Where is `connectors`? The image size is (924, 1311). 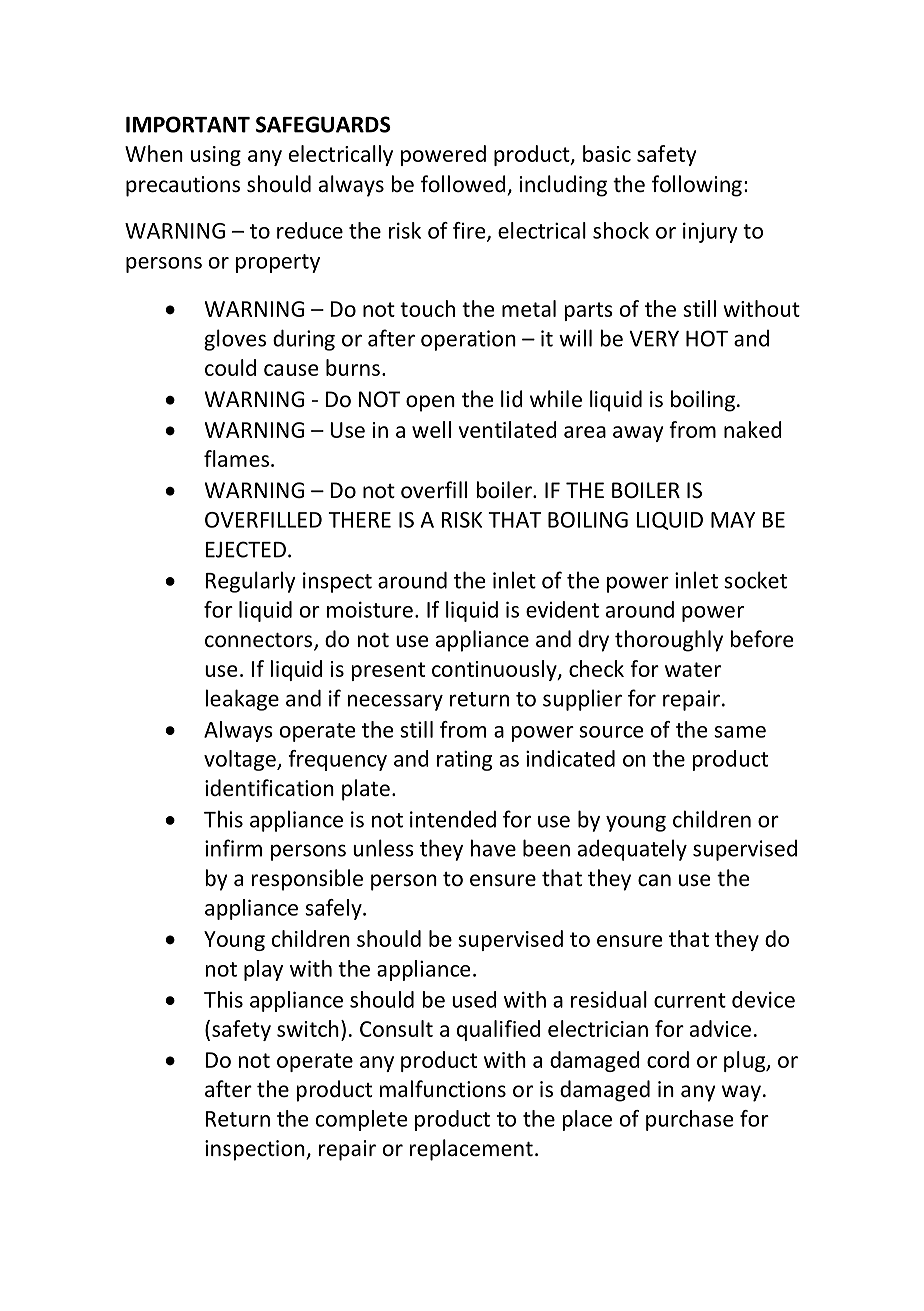 connectors is located at coordinates (258, 640).
